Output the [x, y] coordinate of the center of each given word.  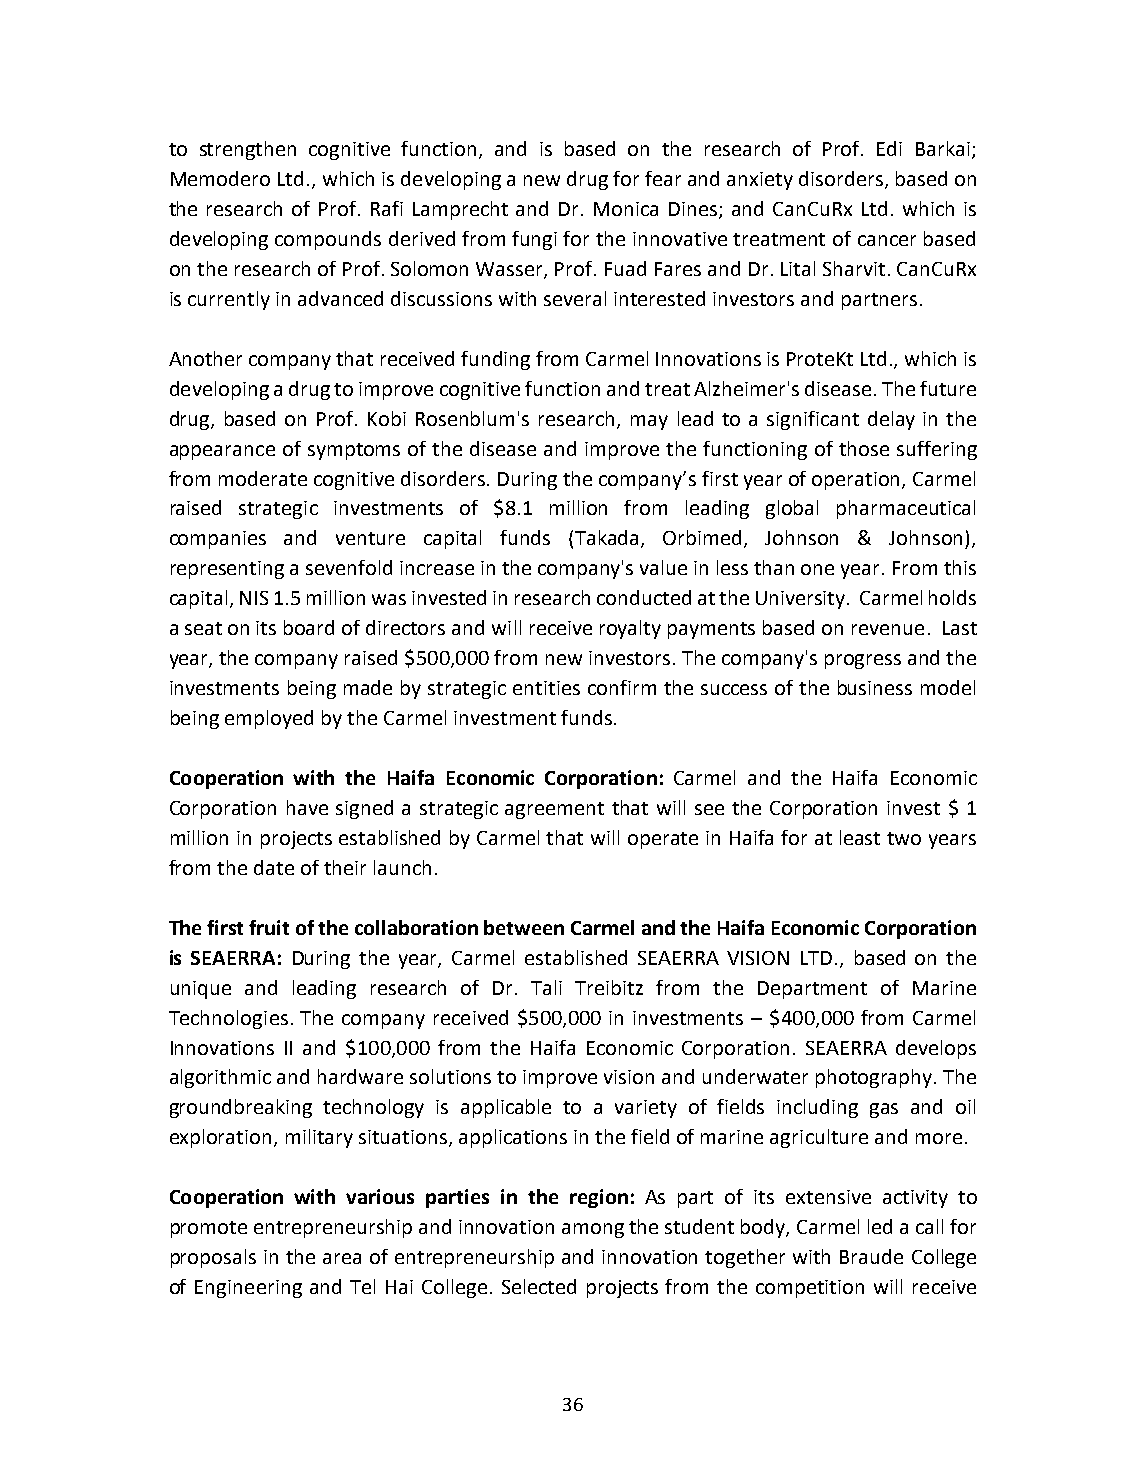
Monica [626, 209]
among [593, 1230]
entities [546, 688]
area [342, 1258]
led [880, 1226]
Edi [889, 148]
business [875, 687]
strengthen [248, 150]
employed [269, 719]
